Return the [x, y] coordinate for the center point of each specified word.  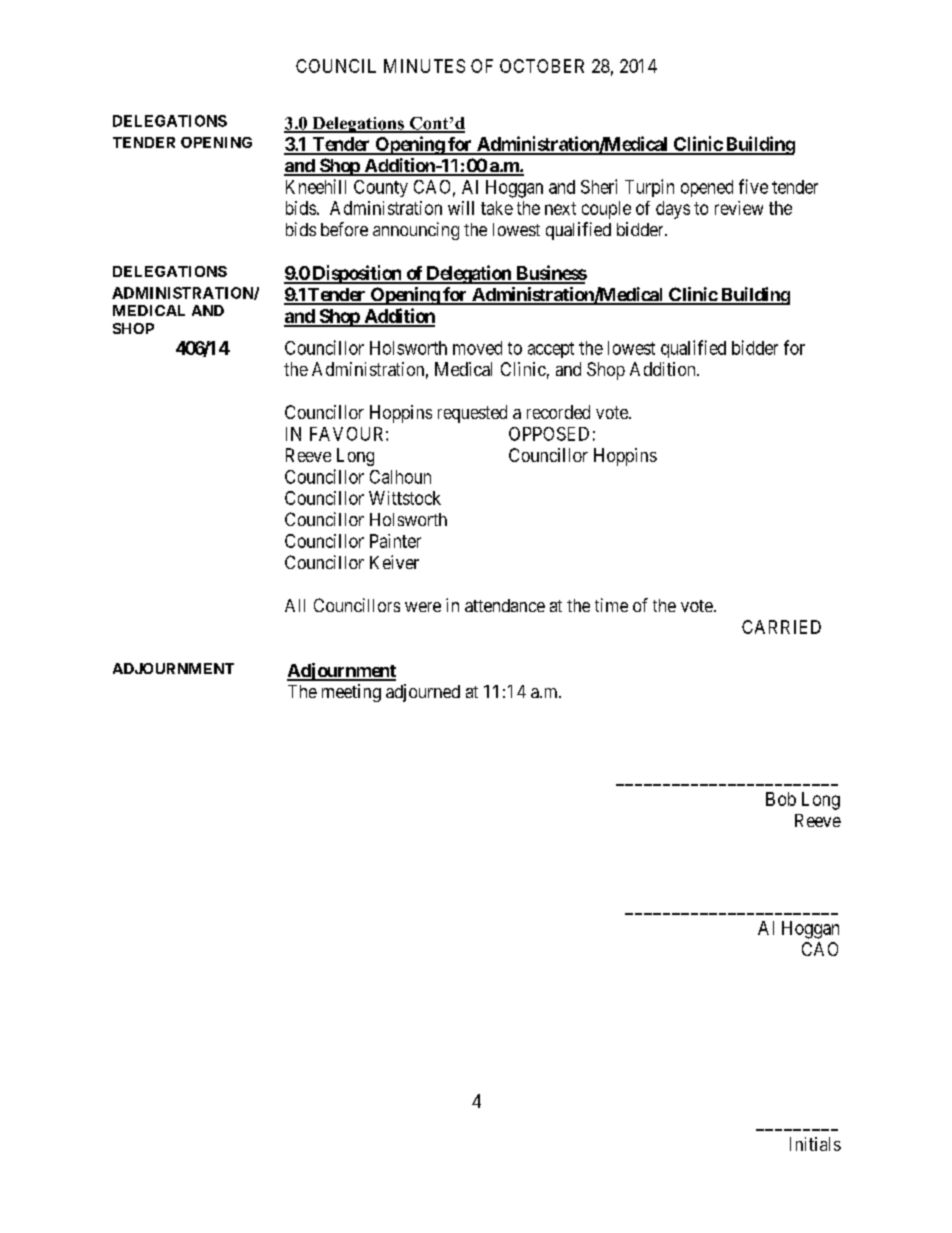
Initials [815, 1144]
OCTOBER [542, 66]
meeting [351, 693]
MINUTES [424, 66]
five [753, 186]
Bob [781, 799]
